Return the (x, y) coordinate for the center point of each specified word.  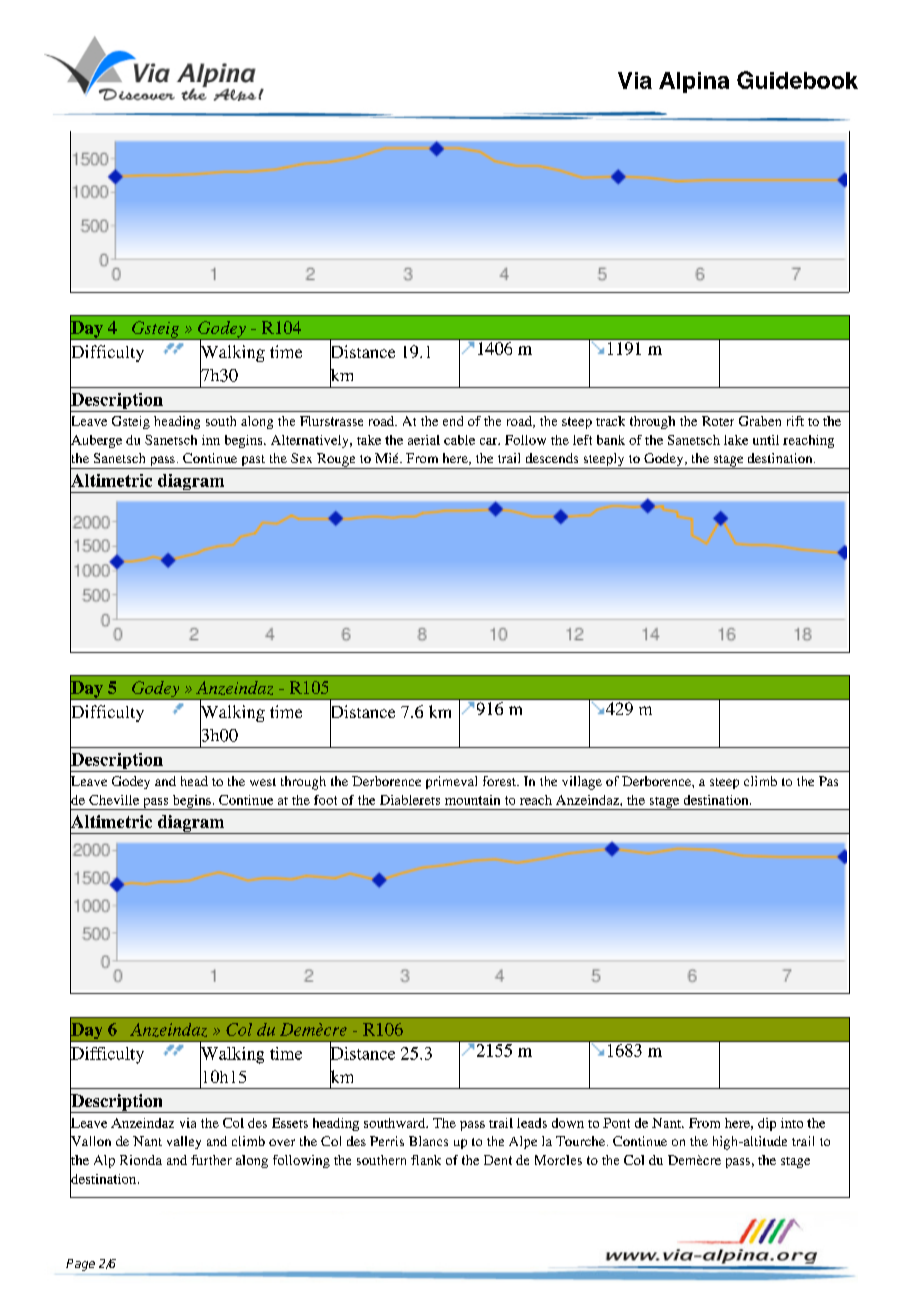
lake (736, 440)
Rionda (141, 1160)
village (582, 783)
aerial (424, 440)
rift (795, 421)
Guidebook (797, 80)
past (253, 462)
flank (426, 1160)
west (263, 782)
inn (211, 440)
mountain (472, 800)
